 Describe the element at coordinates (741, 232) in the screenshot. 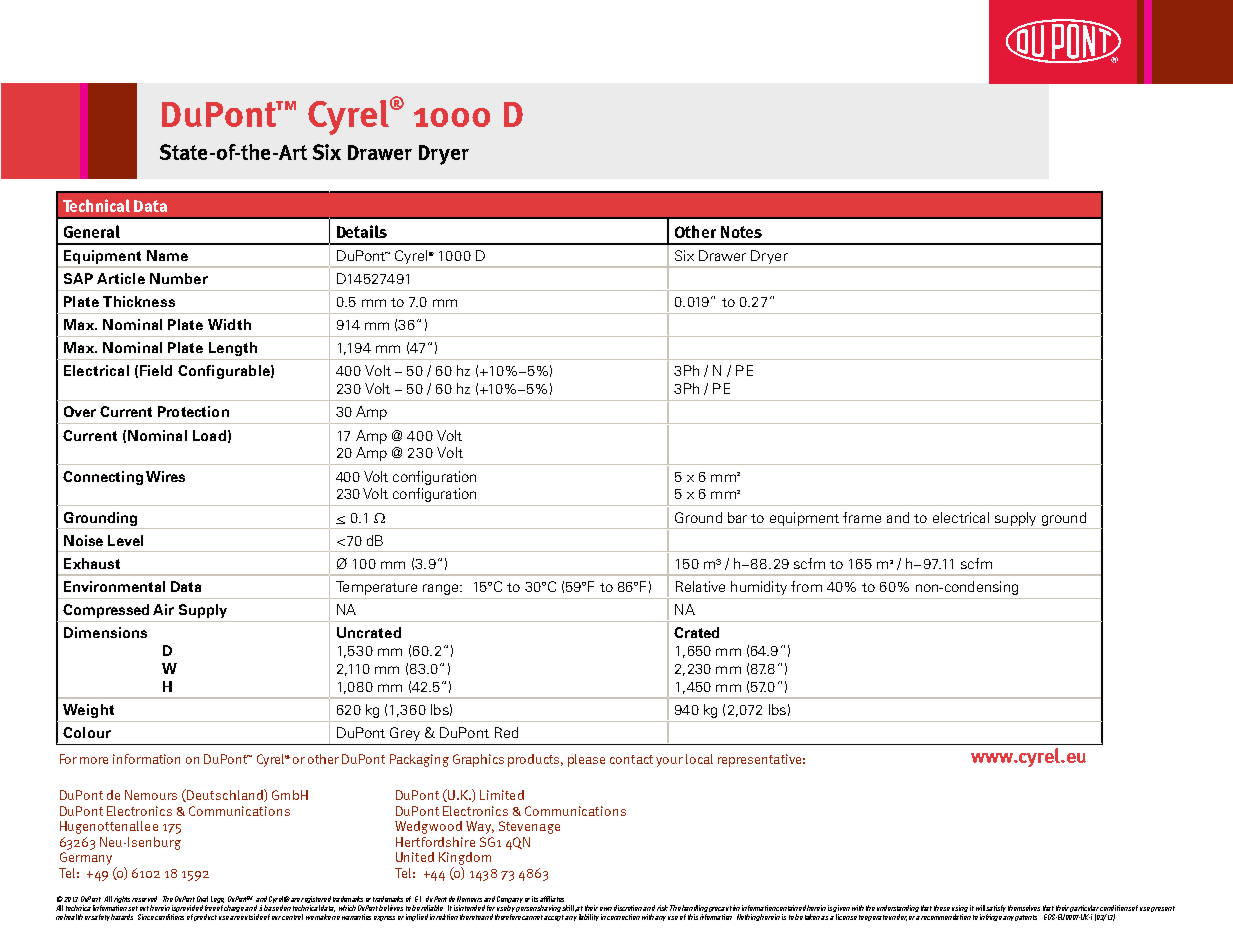

I see `Notes` at that location.
